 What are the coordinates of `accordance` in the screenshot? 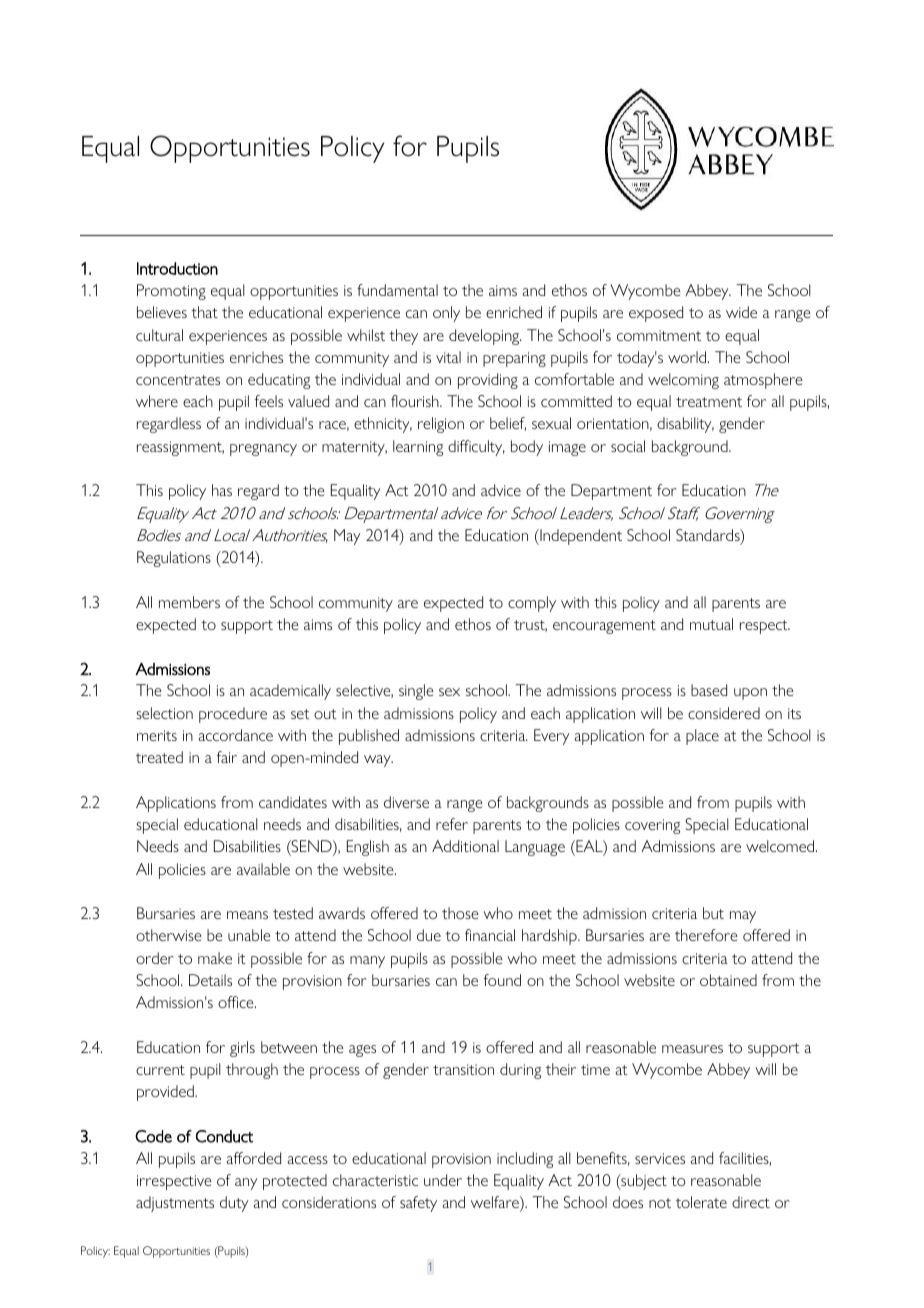 It's located at (235, 735).
